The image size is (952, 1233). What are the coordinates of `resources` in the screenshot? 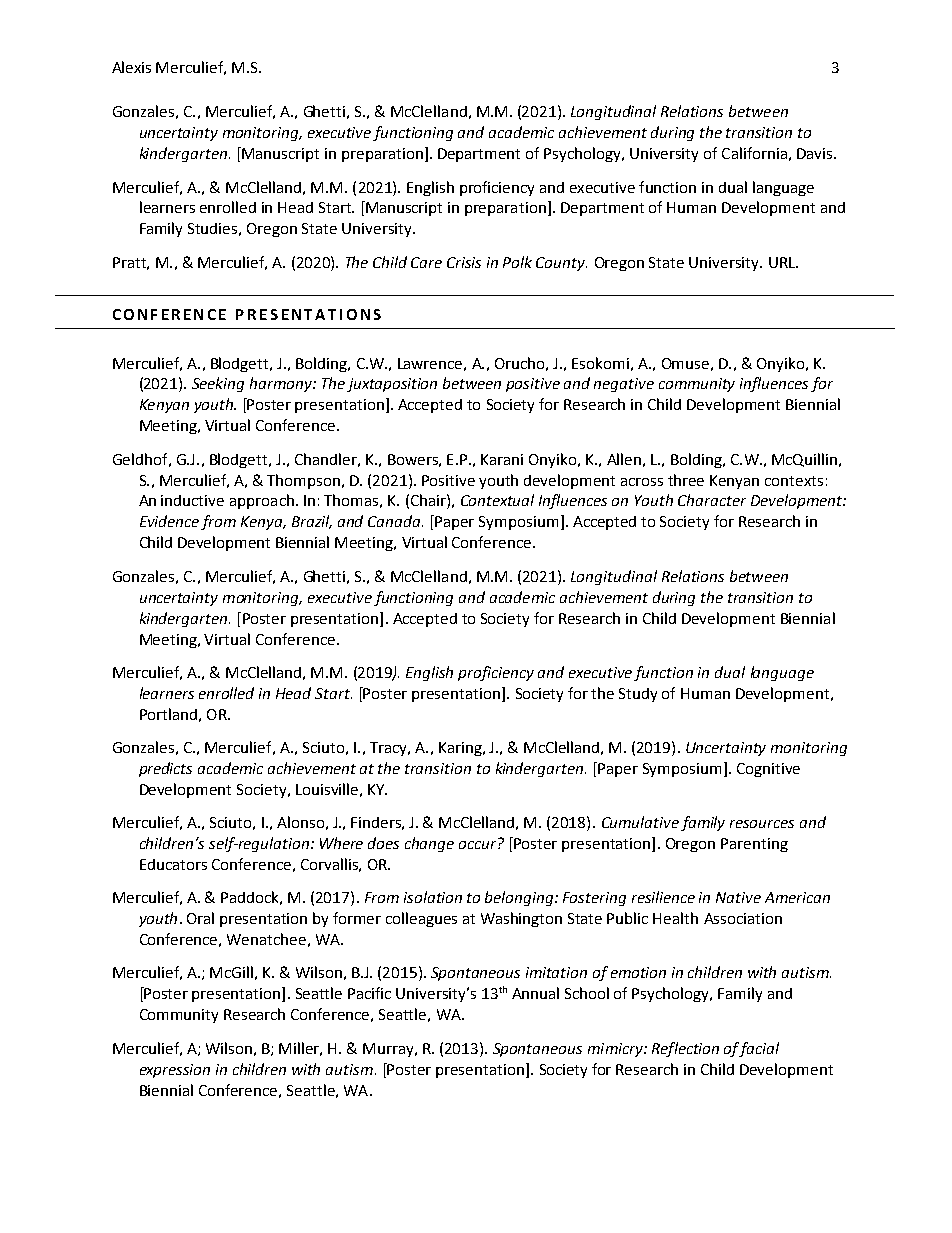 It's located at (762, 824).
